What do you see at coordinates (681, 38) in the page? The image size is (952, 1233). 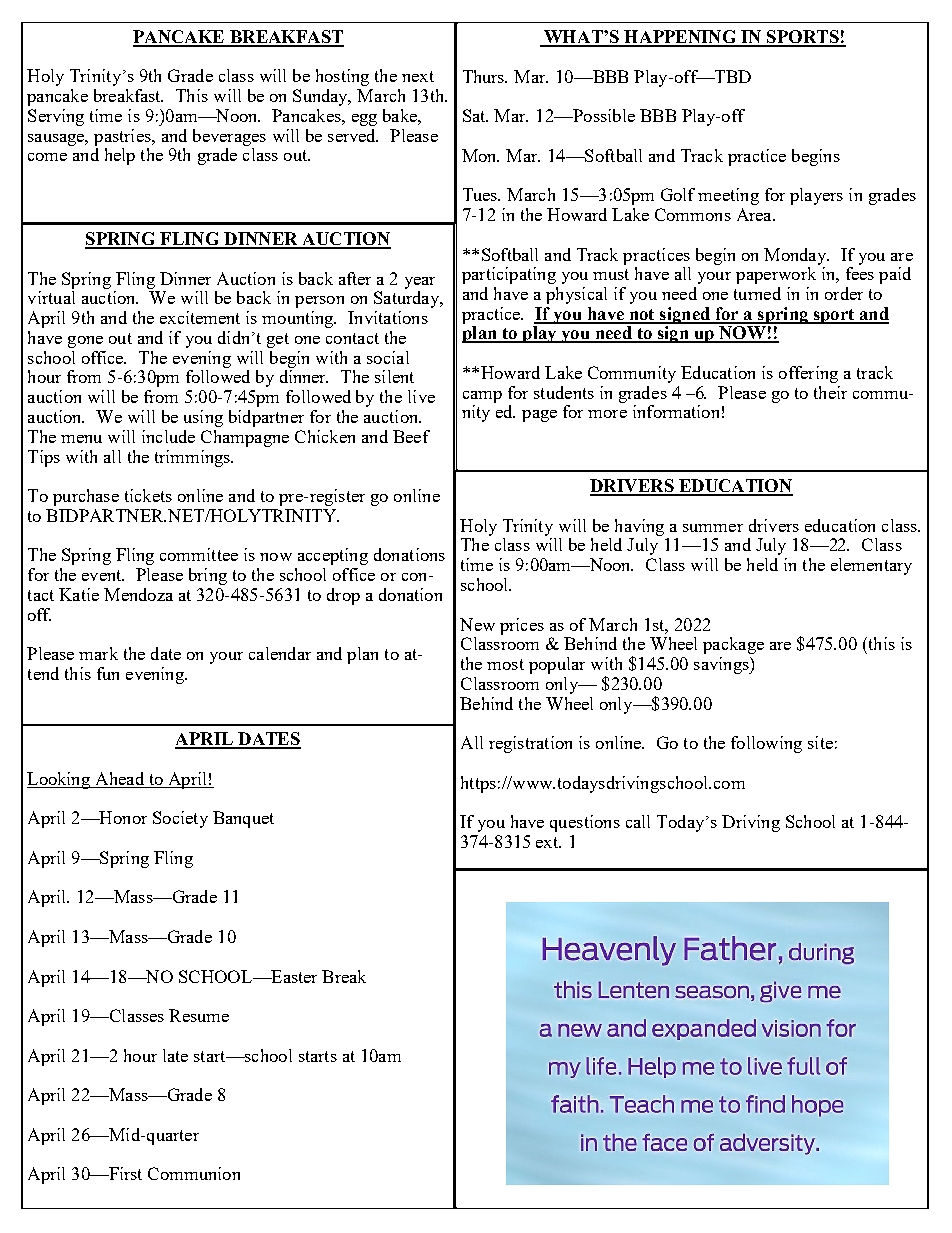 I see `HAPPENING` at bounding box center [681, 38].
